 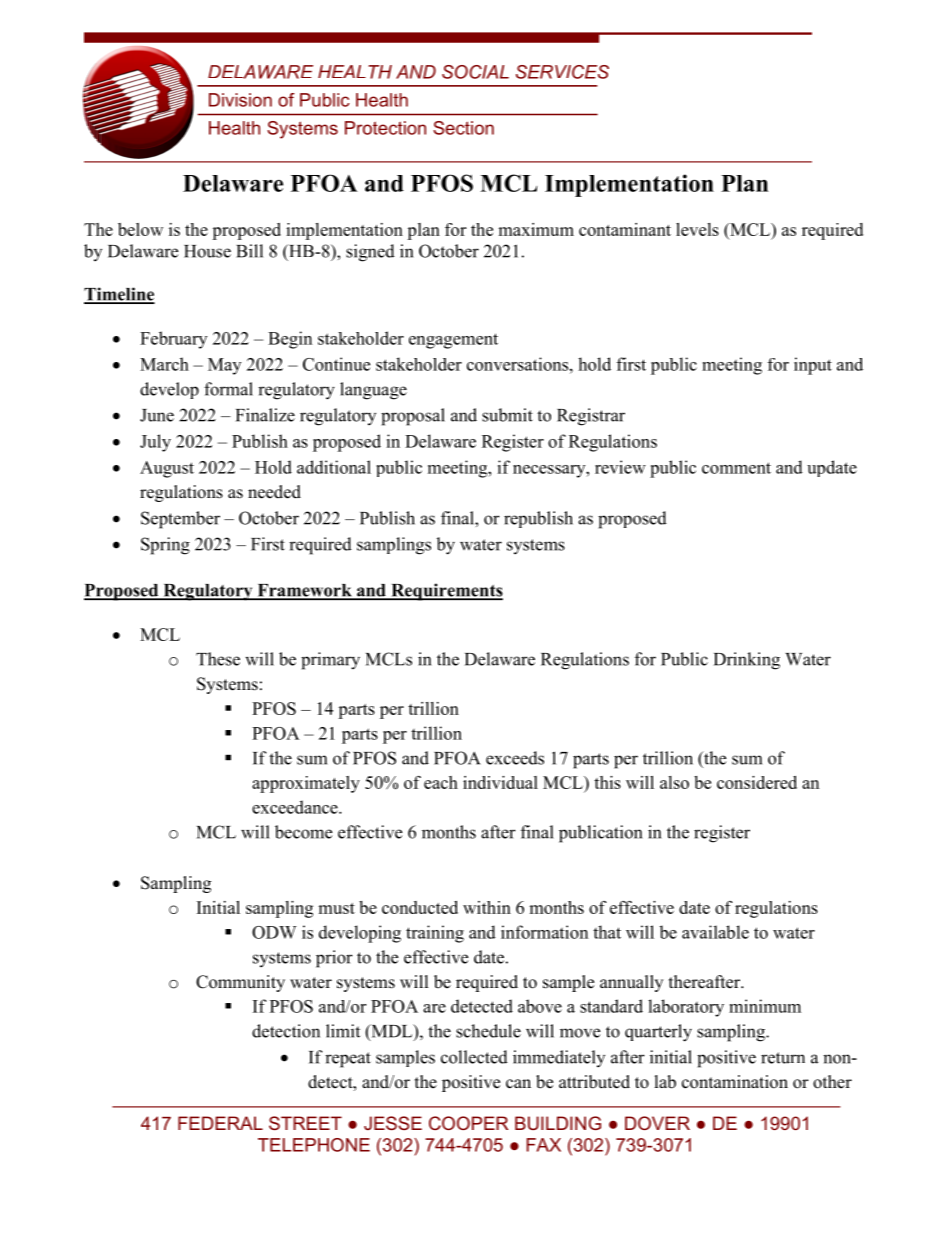 What do you see at coordinates (715, 932) in the screenshot?
I see `available` at bounding box center [715, 932].
